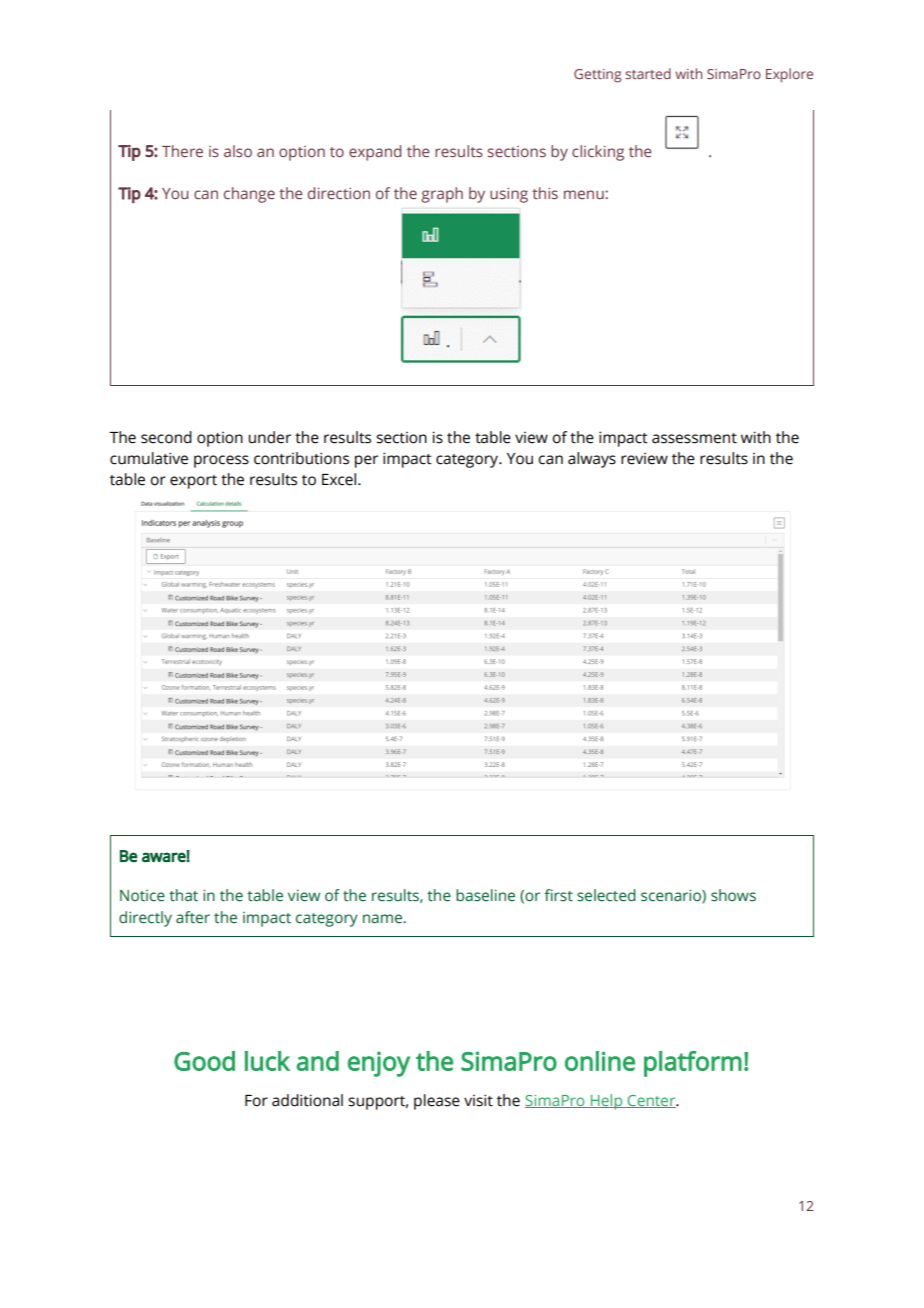 This screenshot has width=924, height=1308. Describe the element at coordinates (485, 895) in the screenshot. I see `baseline` at that location.
